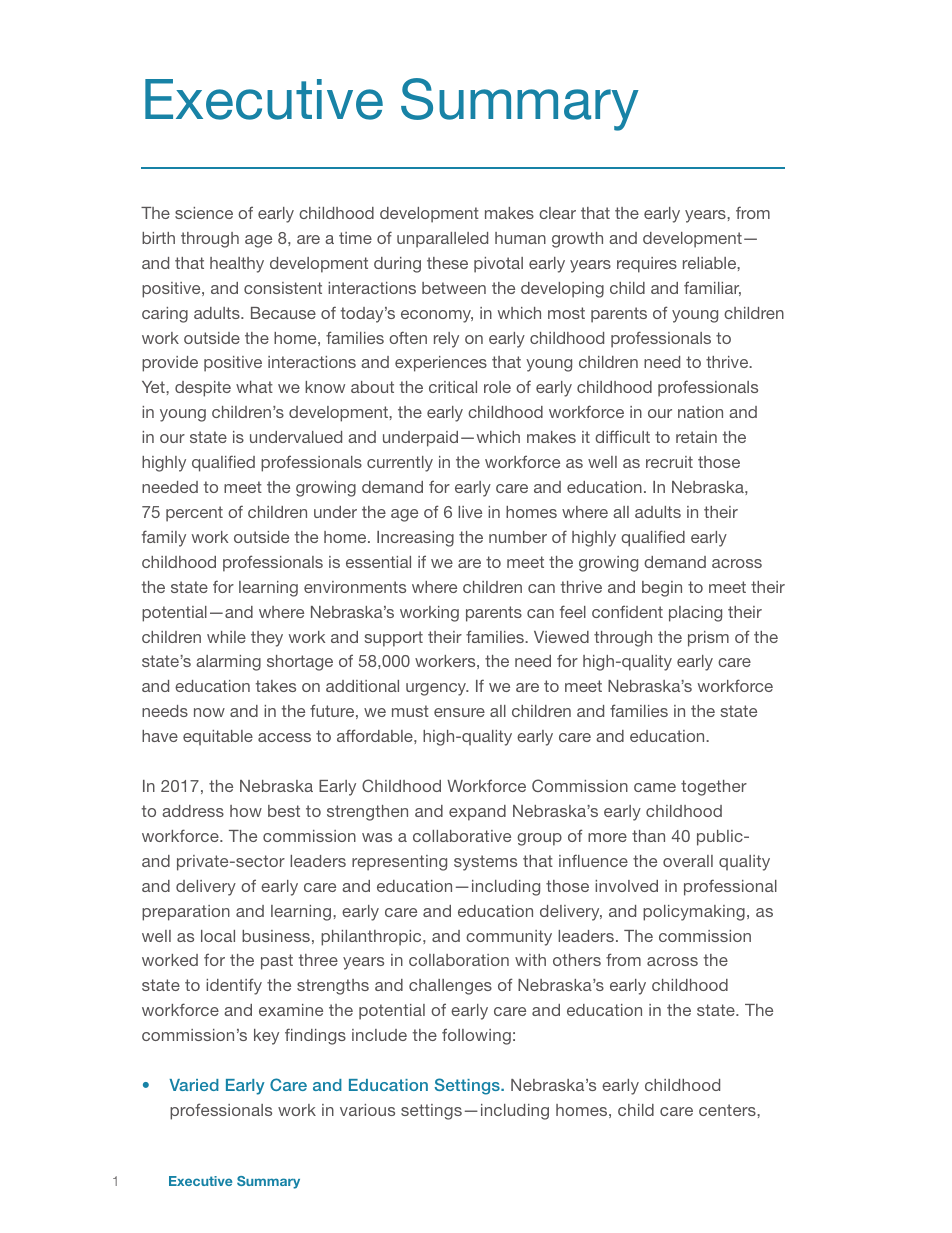 The height and width of the screenshot is (1233, 952). Describe the element at coordinates (194, 1085) in the screenshot. I see `Varied` at that location.
